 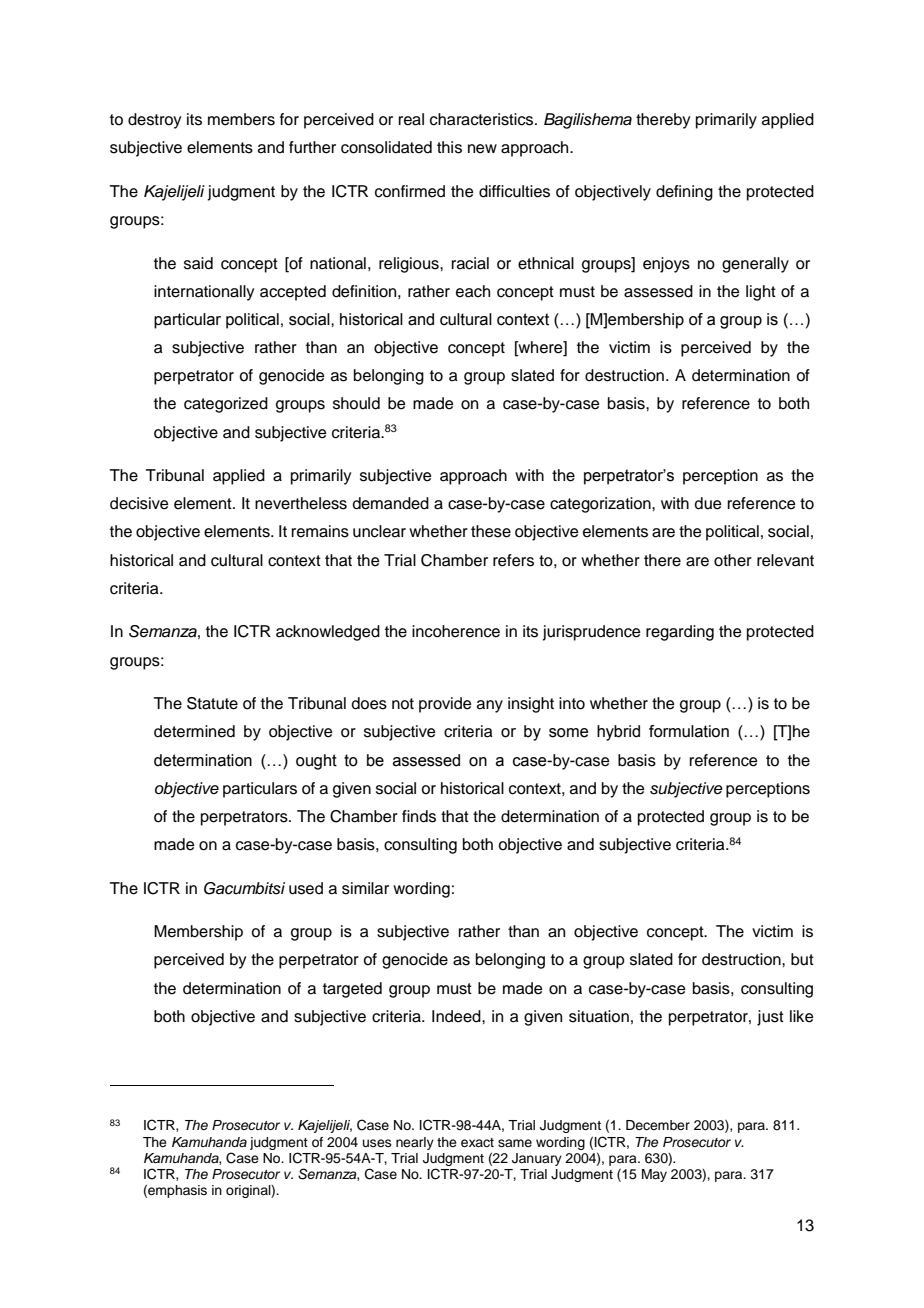 I want to click on exact, so click(x=477, y=1142).
